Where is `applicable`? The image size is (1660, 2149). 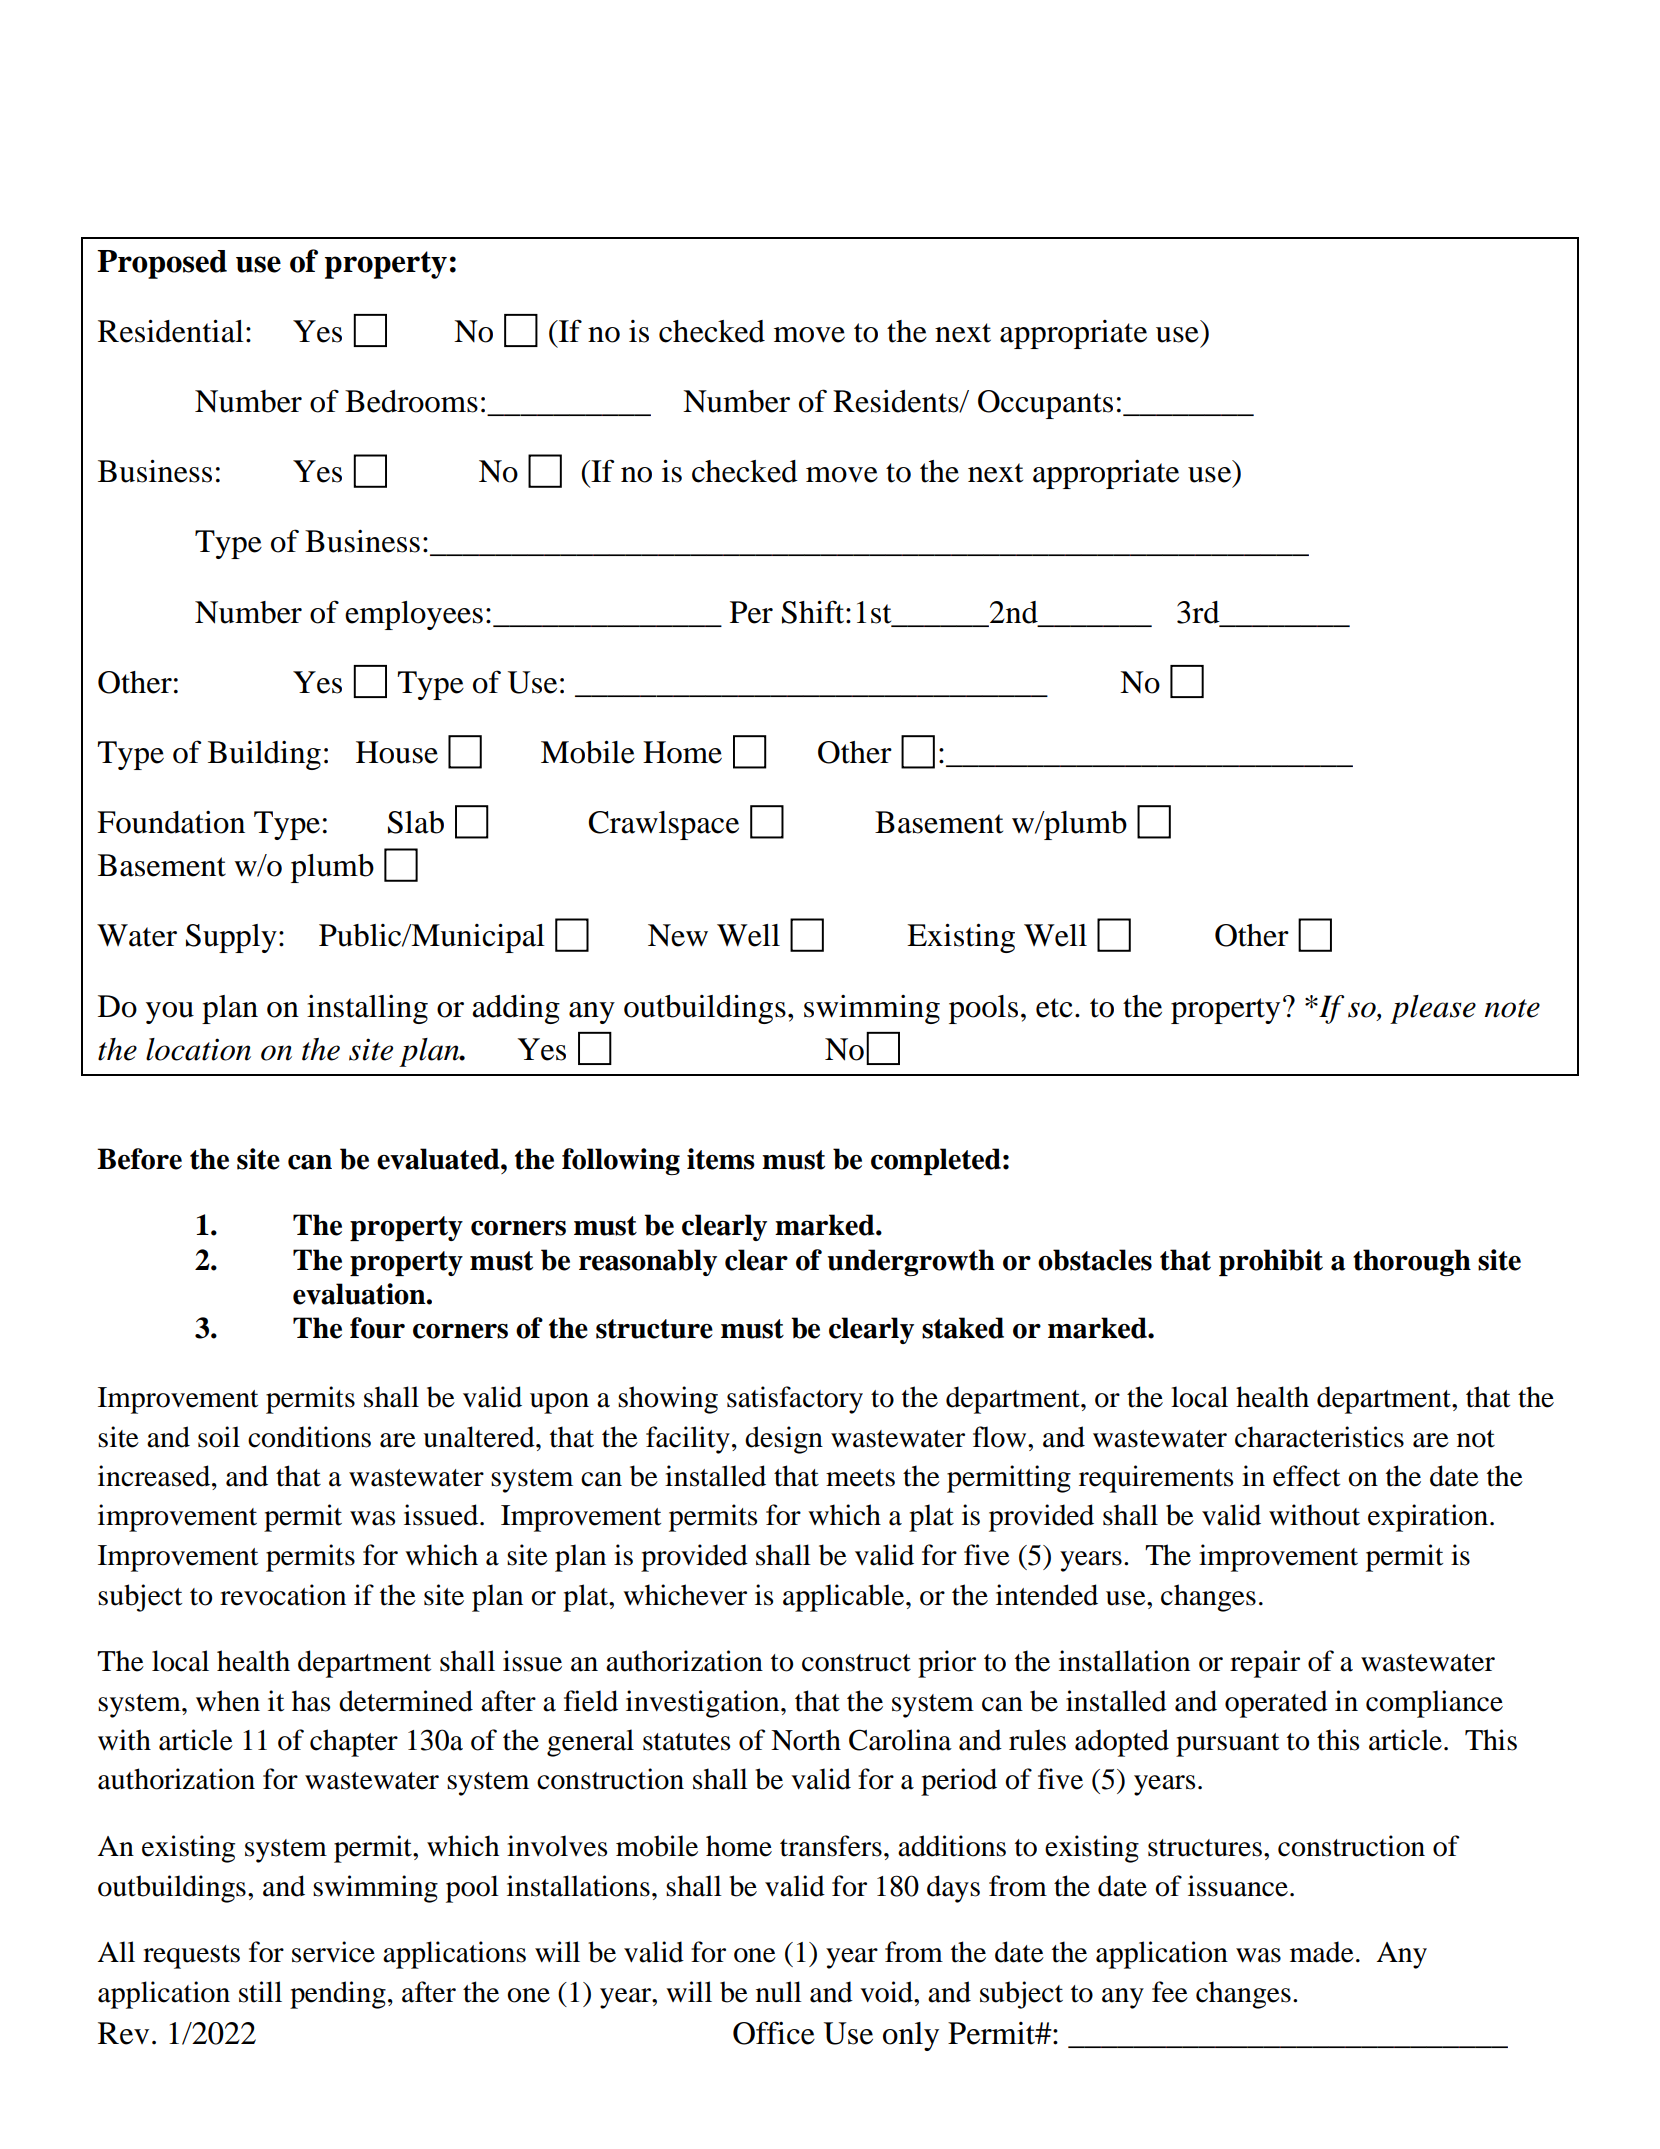
applicable is located at coordinates (845, 1598).
